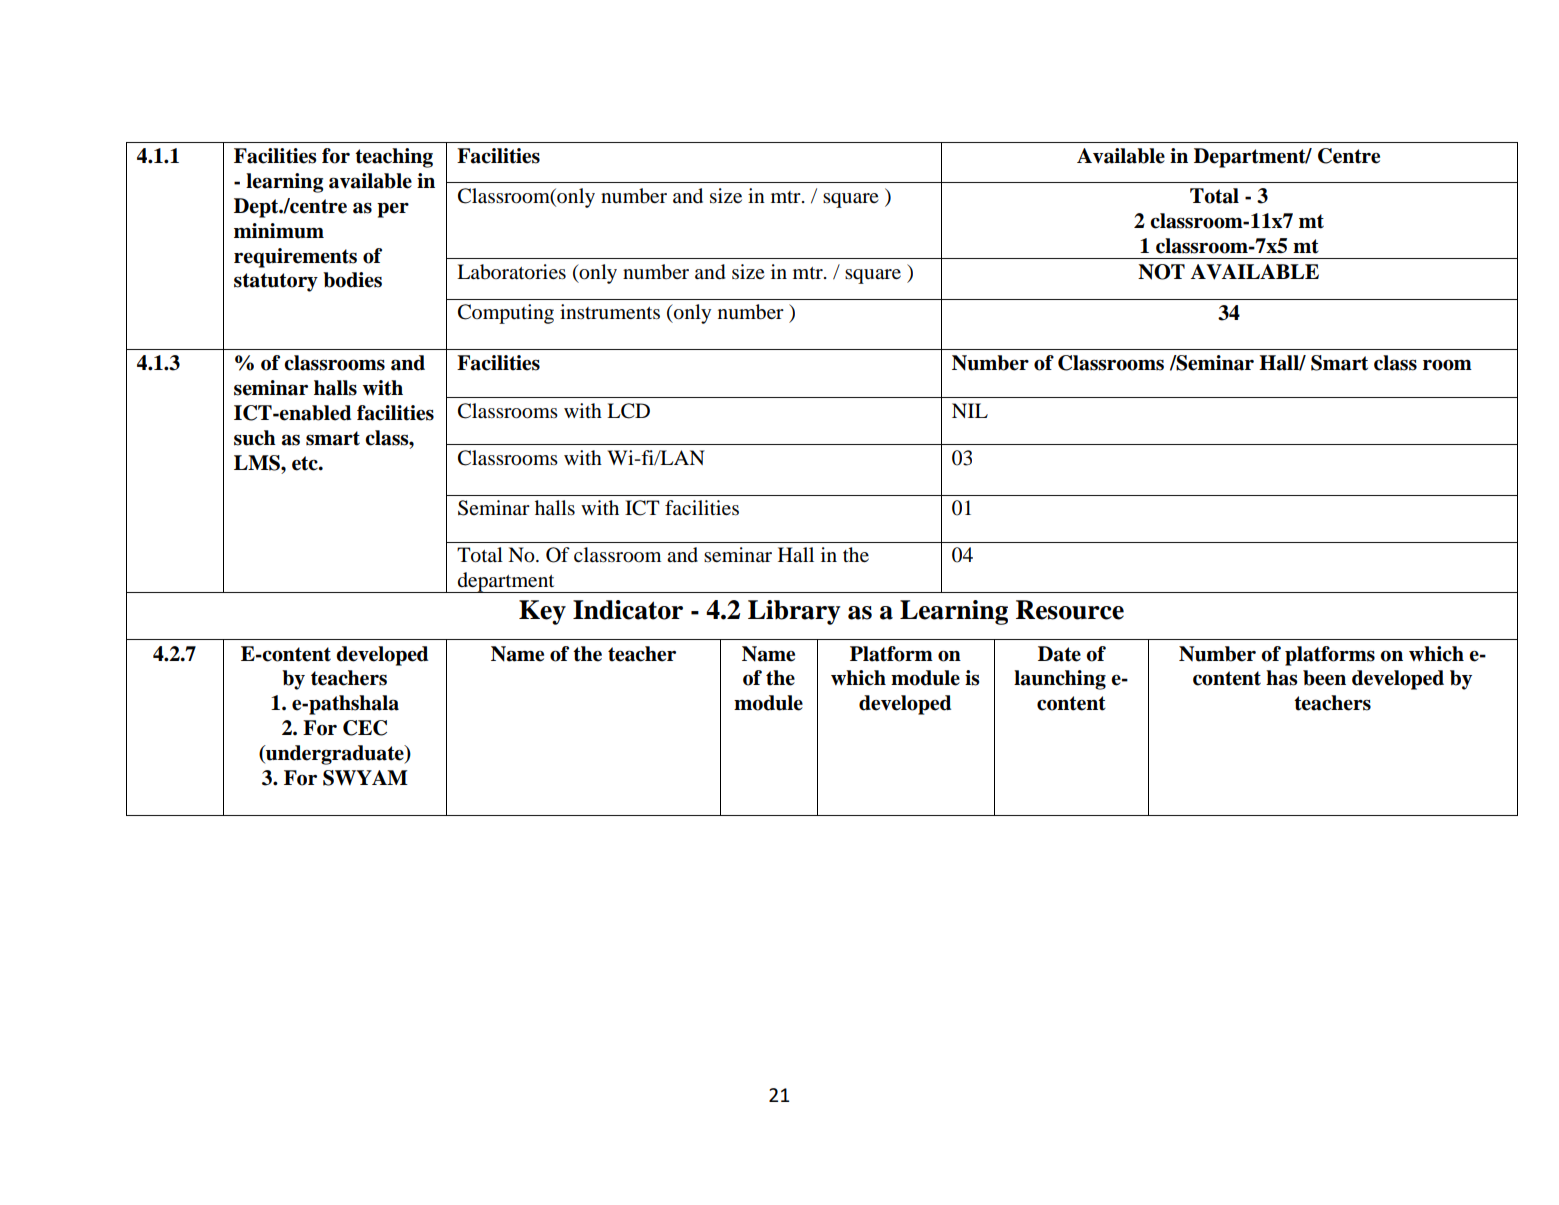 The image size is (1559, 1205). What do you see at coordinates (794, 612) in the image?
I see `Library` at bounding box center [794, 612].
